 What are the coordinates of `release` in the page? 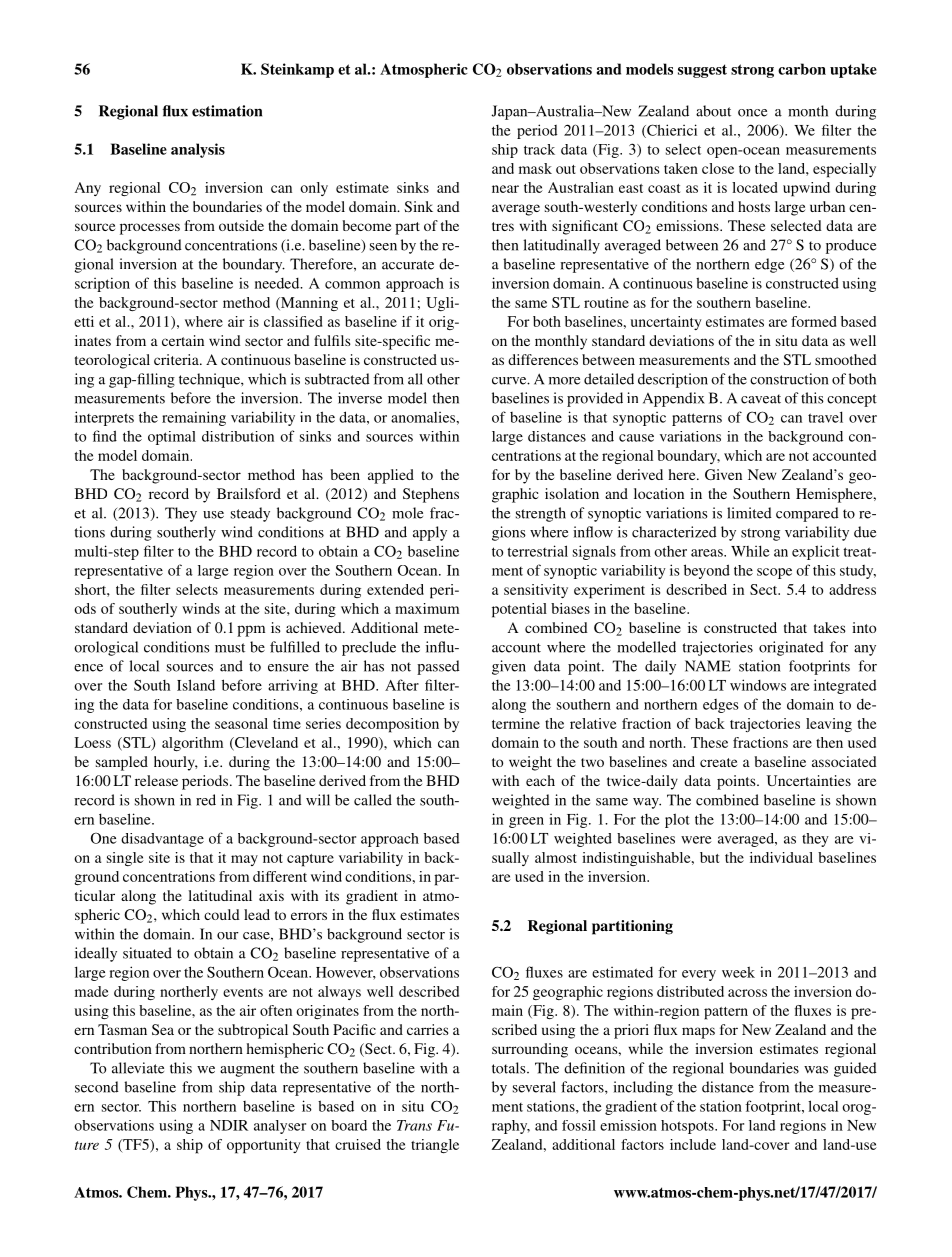 It's located at (156, 780).
